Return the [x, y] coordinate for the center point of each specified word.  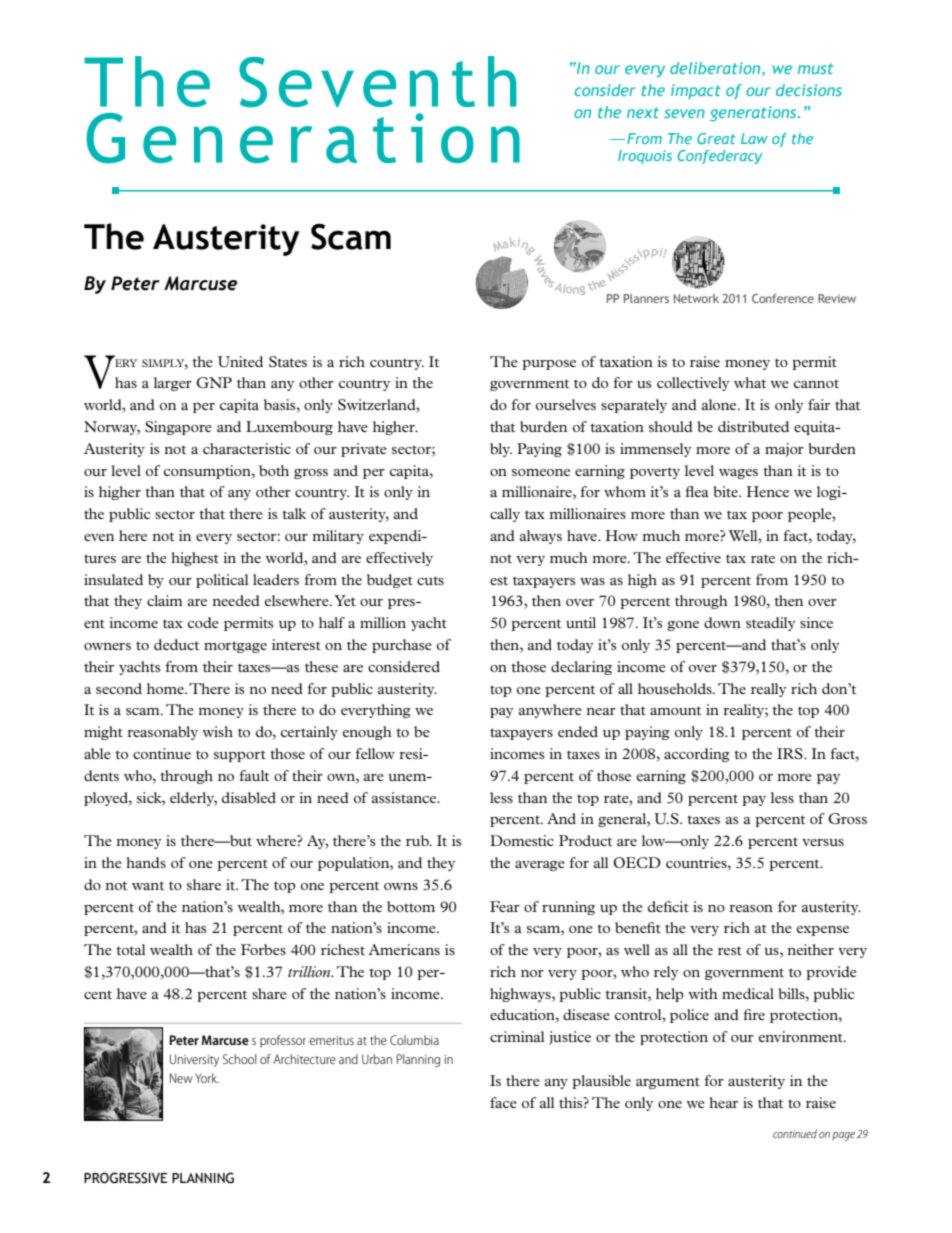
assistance [405, 797]
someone [541, 472]
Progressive [125, 1178]
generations [754, 113]
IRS [791, 753]
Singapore [178, 428]
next [643, 112]
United [240, 361]
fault [254, 775]
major [784, 450]
